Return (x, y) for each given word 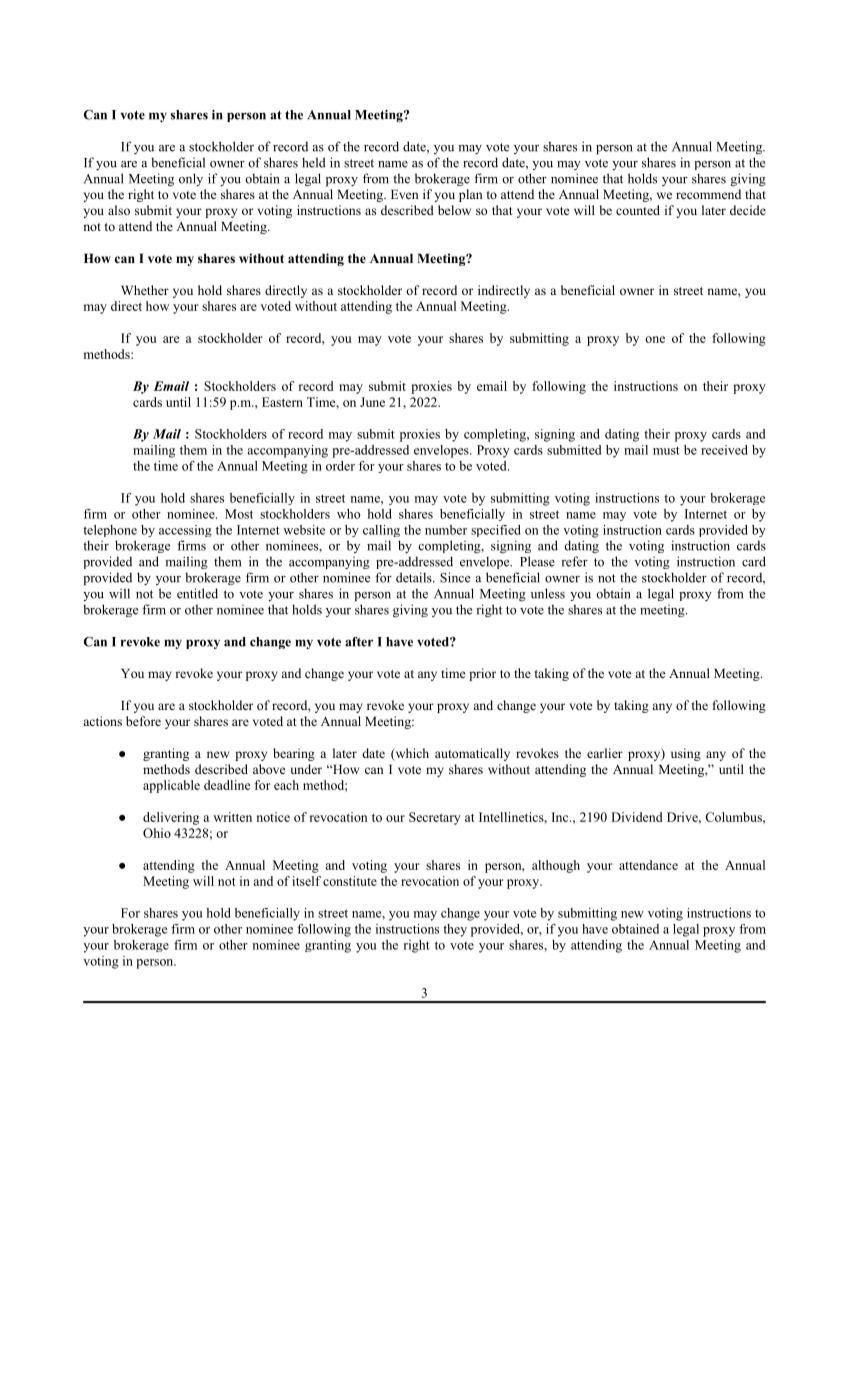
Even (404, 194)
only (191, 179)
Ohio (157, 833)
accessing (185, 531)
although (556, 866)
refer (574, 561)
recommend (708, 194)
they (455, 930)
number (446, 530)
